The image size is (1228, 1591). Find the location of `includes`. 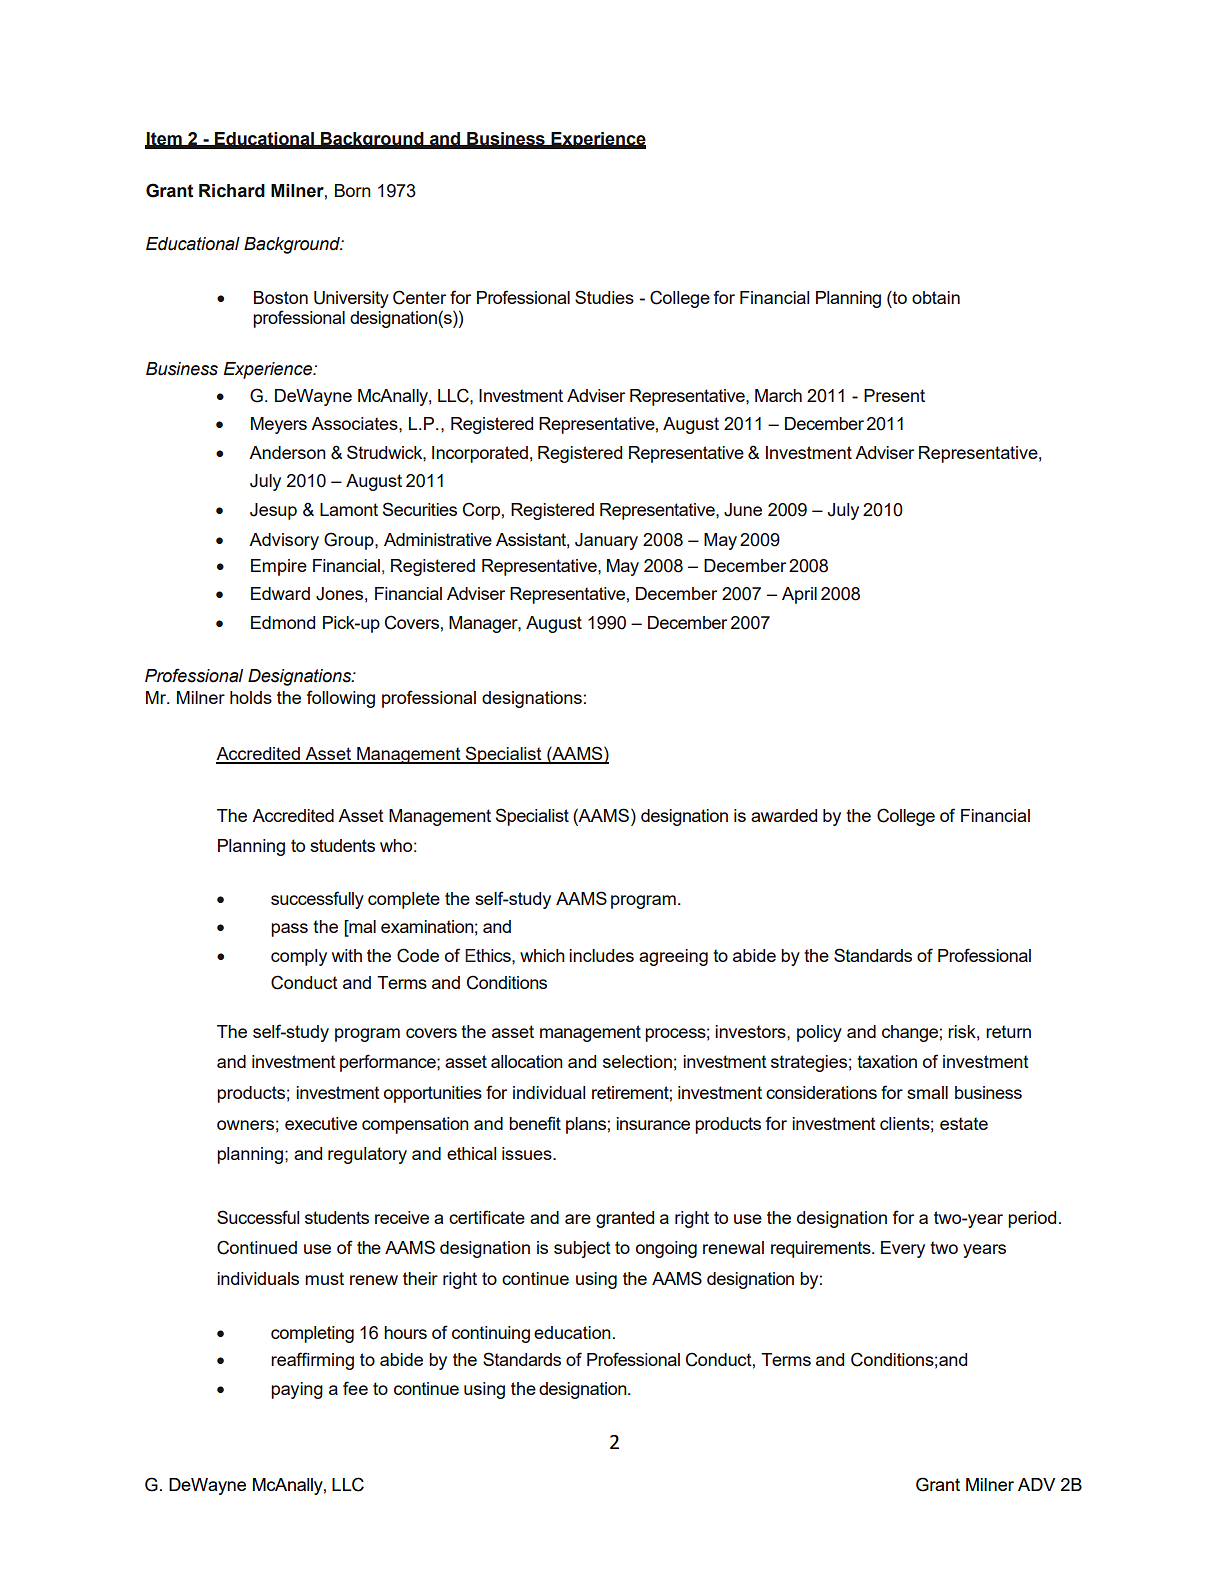

includes is located at coordinates (601, 955).
